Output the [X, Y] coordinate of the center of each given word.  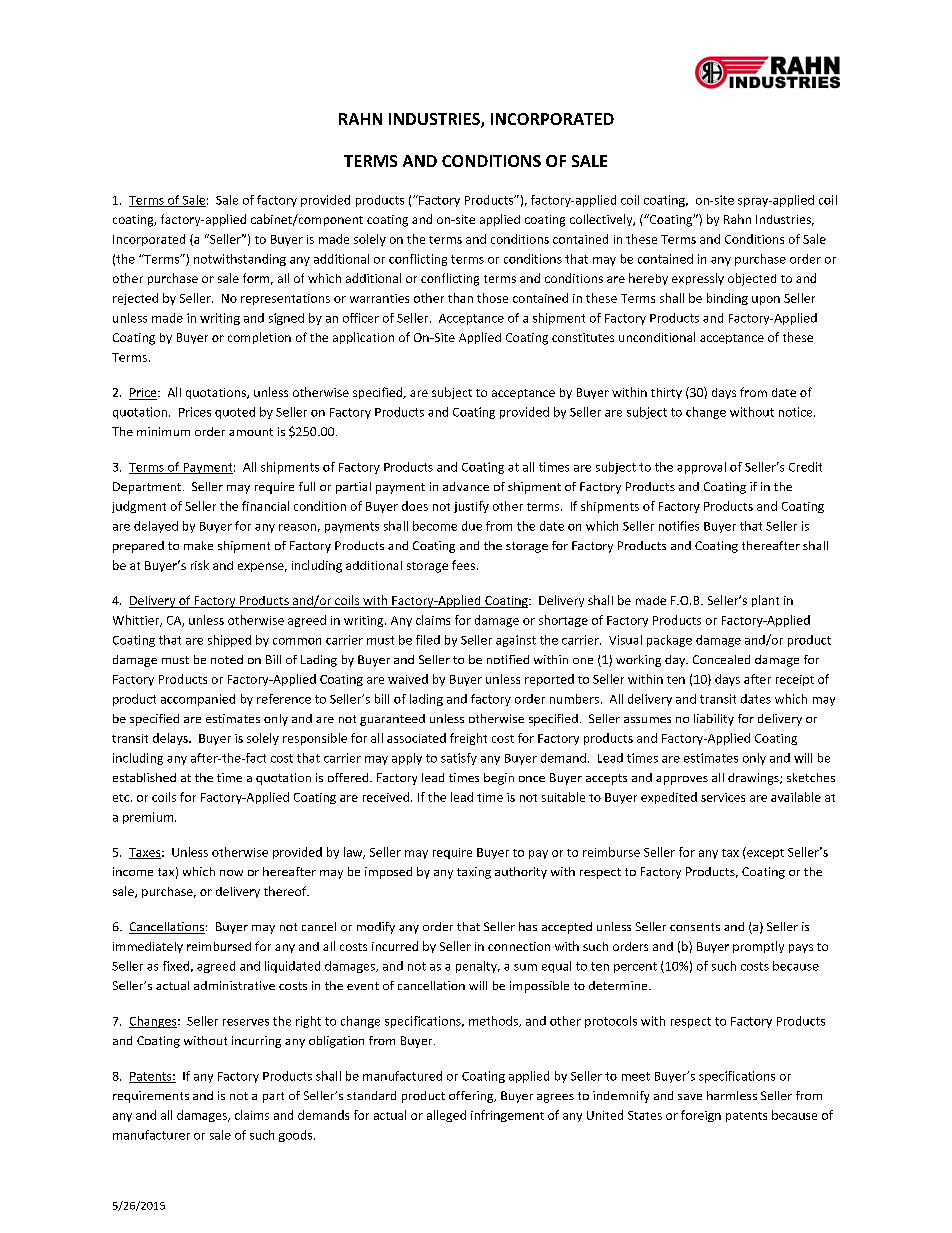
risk [200, 565]
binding [727, 299]
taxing [474, 873]
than [460, 298]
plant [765, 601]
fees [463, 565]
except [764, 853]
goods [297, 1136]
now [231, 873]
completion [259, 338]
